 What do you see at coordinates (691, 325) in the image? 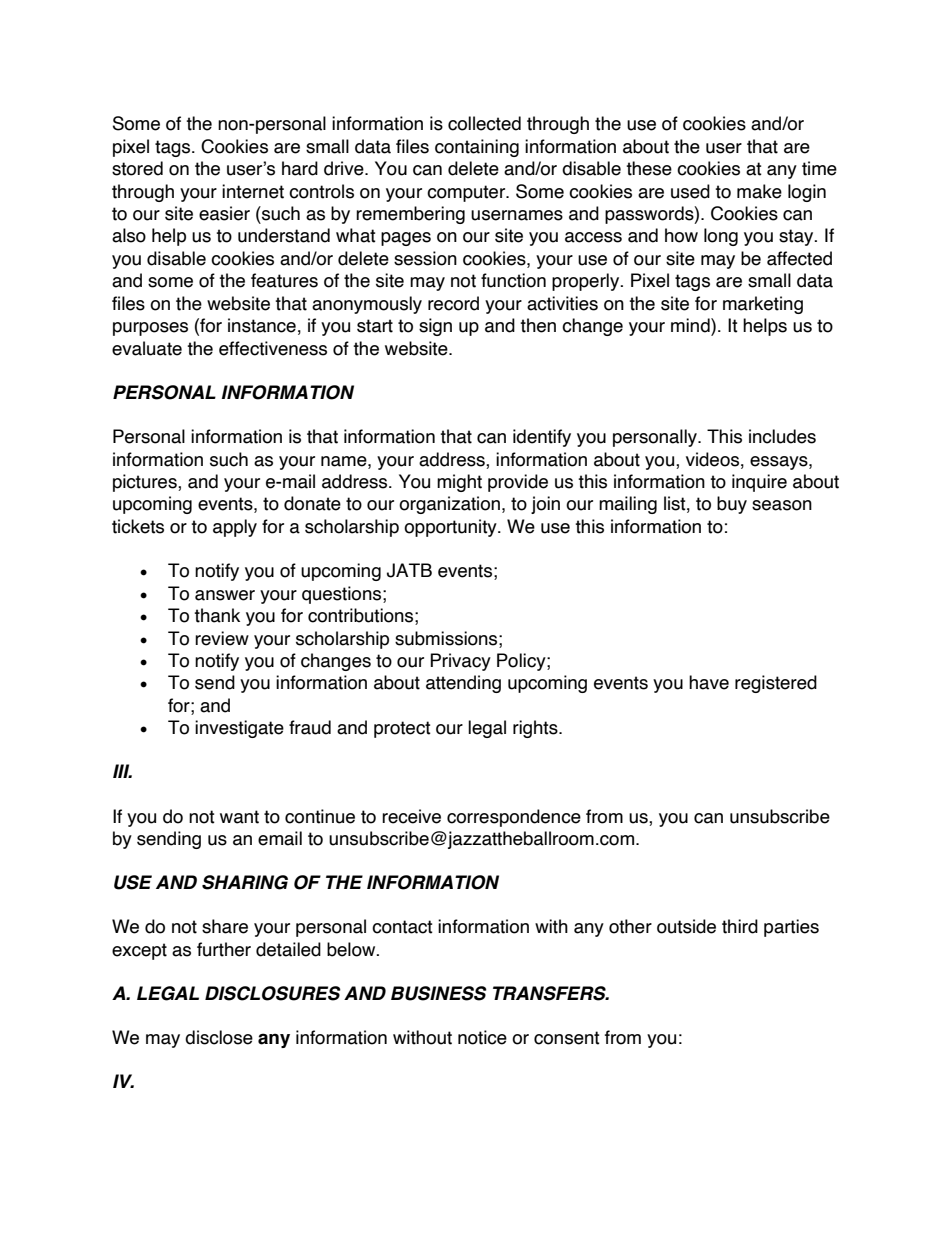
I see `mind` at bounding box center [691, 325].
